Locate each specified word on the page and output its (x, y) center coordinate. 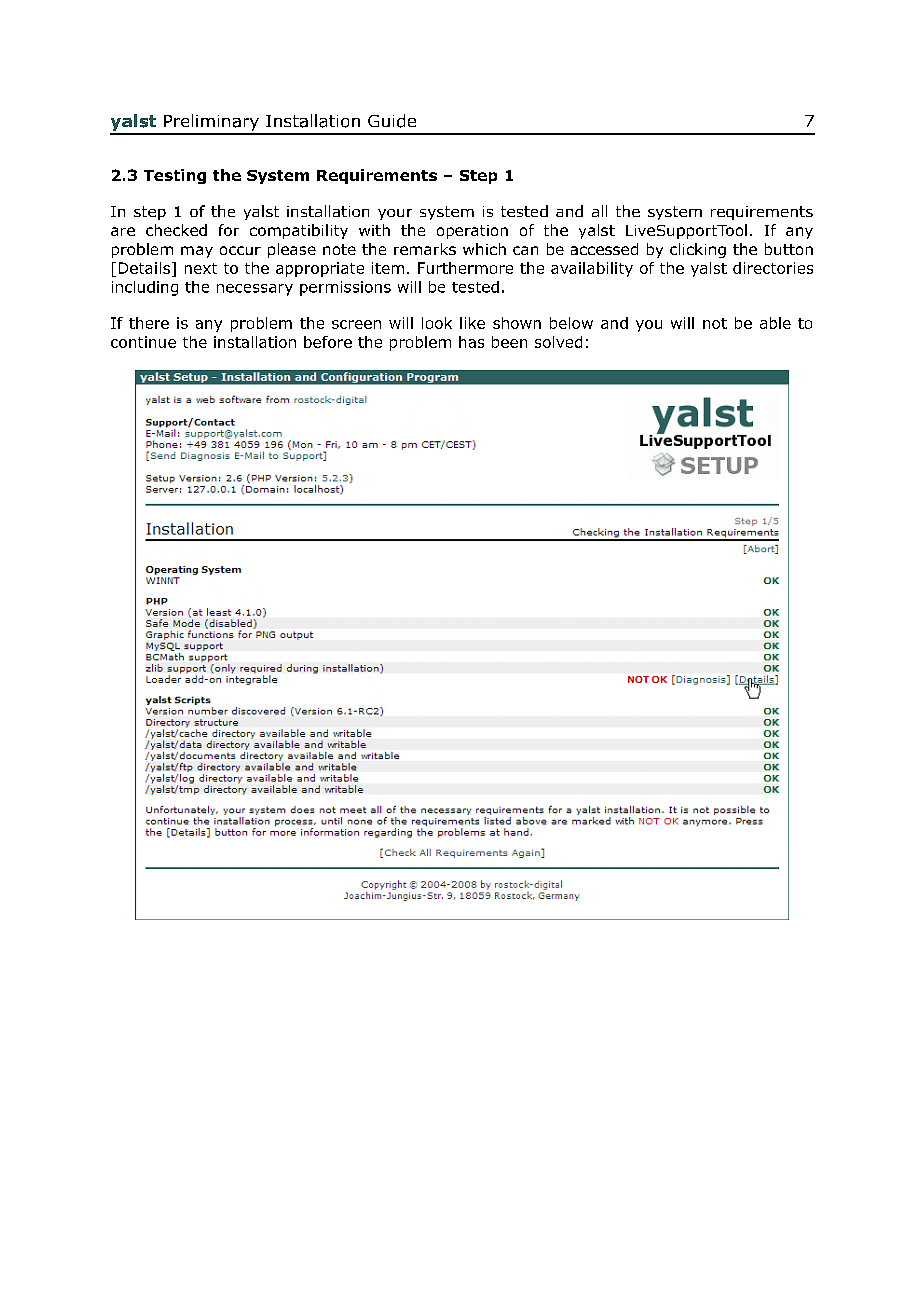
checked (176, 230)
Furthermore (465, 268)
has (471, 342)
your (395, 214)
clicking (698, 250)
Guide (392, 121)
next (201, 268)
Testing (175, 176)
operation (472, 232)
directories (773, 268)
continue (143, 342)
